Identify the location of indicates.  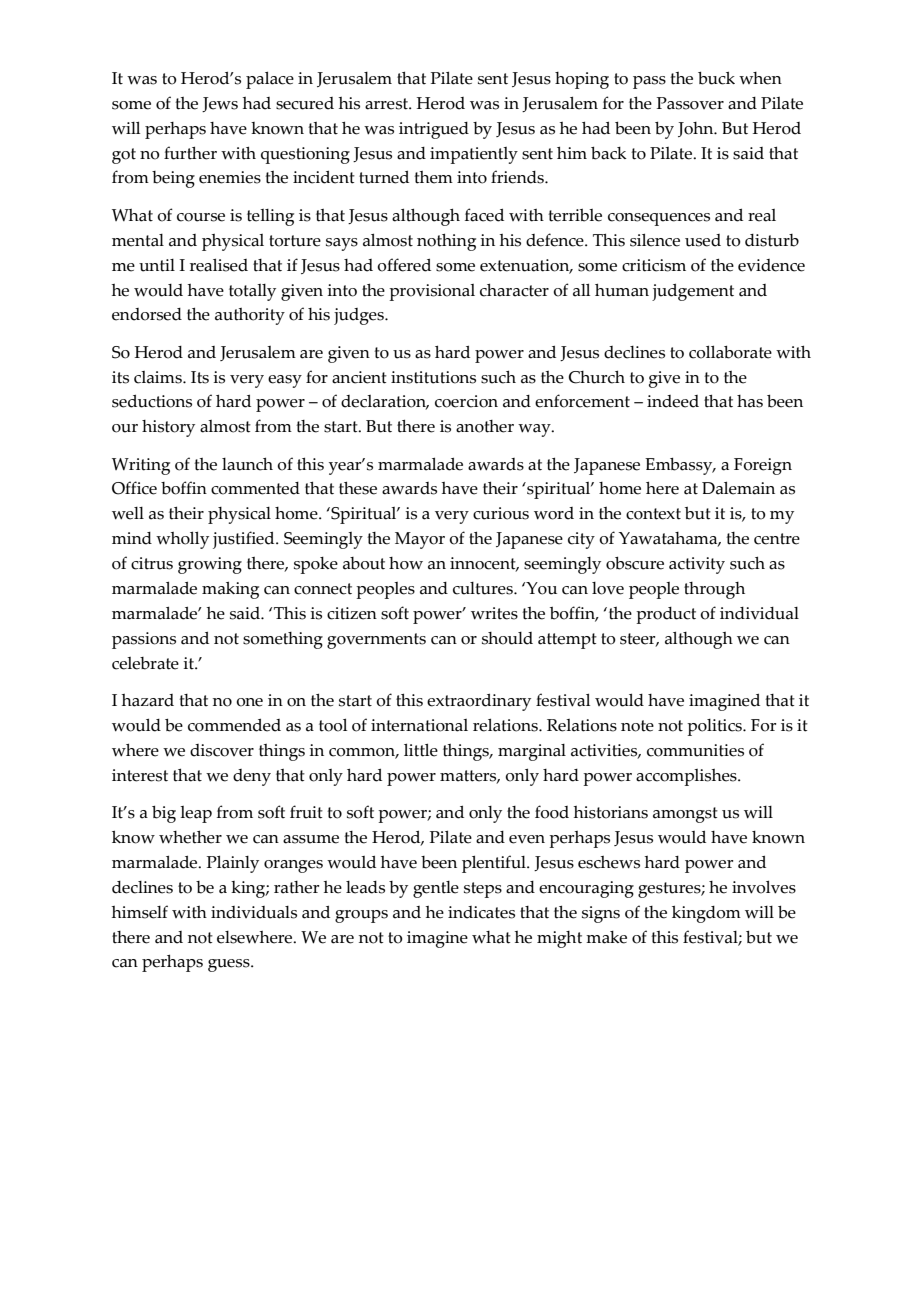
(481, 912).
